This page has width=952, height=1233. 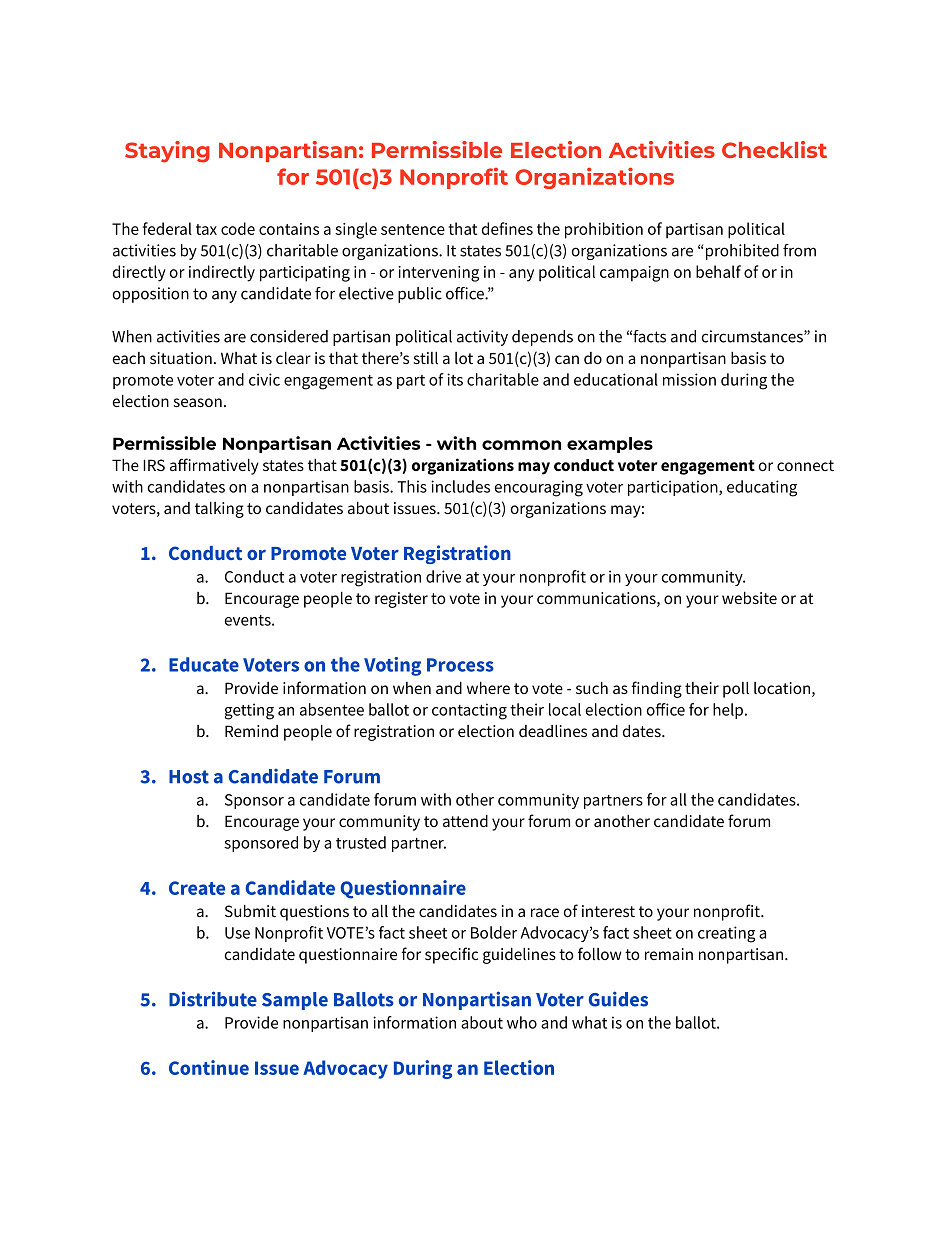 What do you see at coordinates (762, 488) in the page?
I see `educating` at bounding box center [762, 488].
